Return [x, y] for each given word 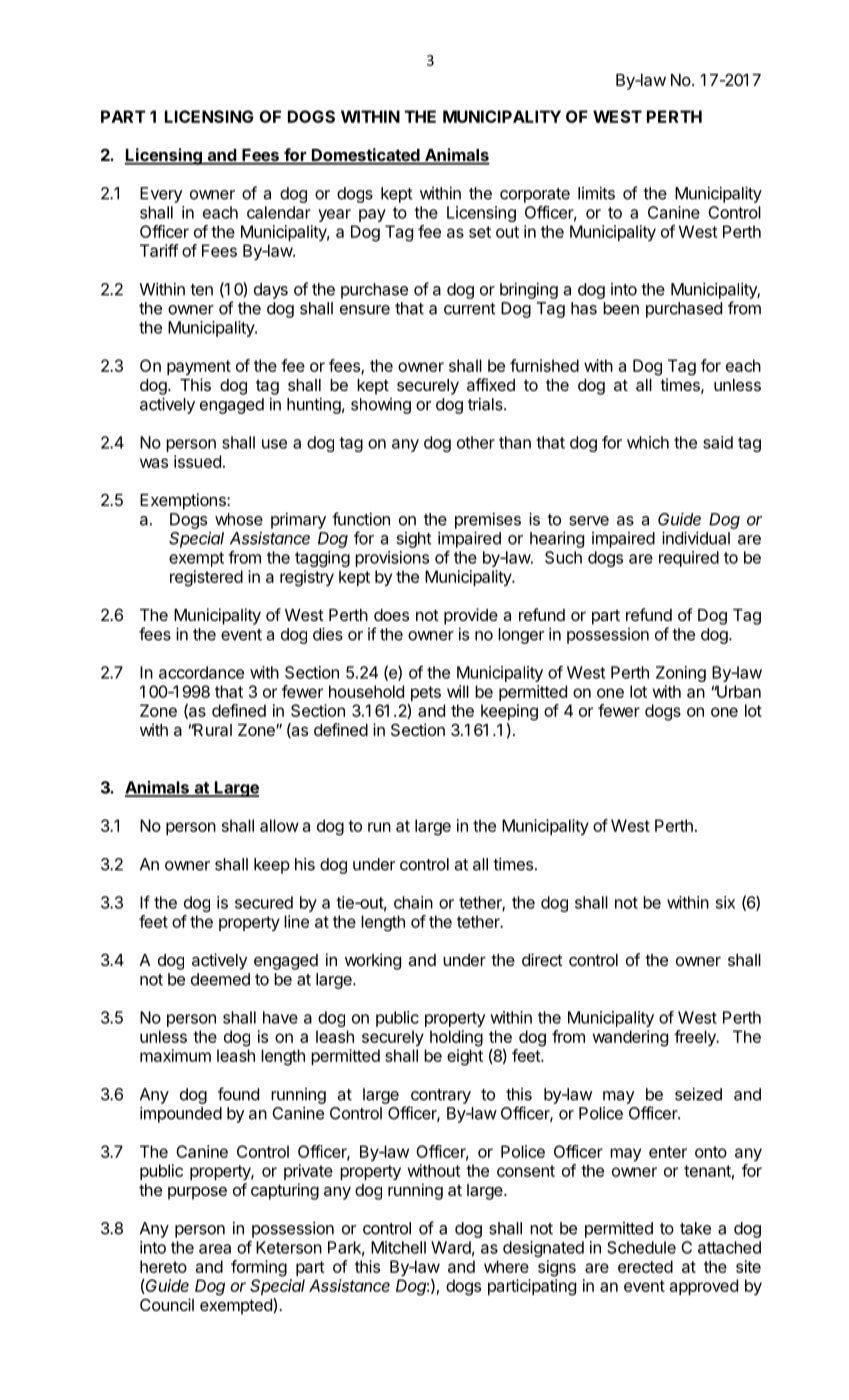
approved [703, 1287]
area [215, 1249]
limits [596, 193]
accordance [201, 672]
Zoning [681, 674]
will [458, 691]
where [506, 1266]
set [480, 232]
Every [161, 195]
